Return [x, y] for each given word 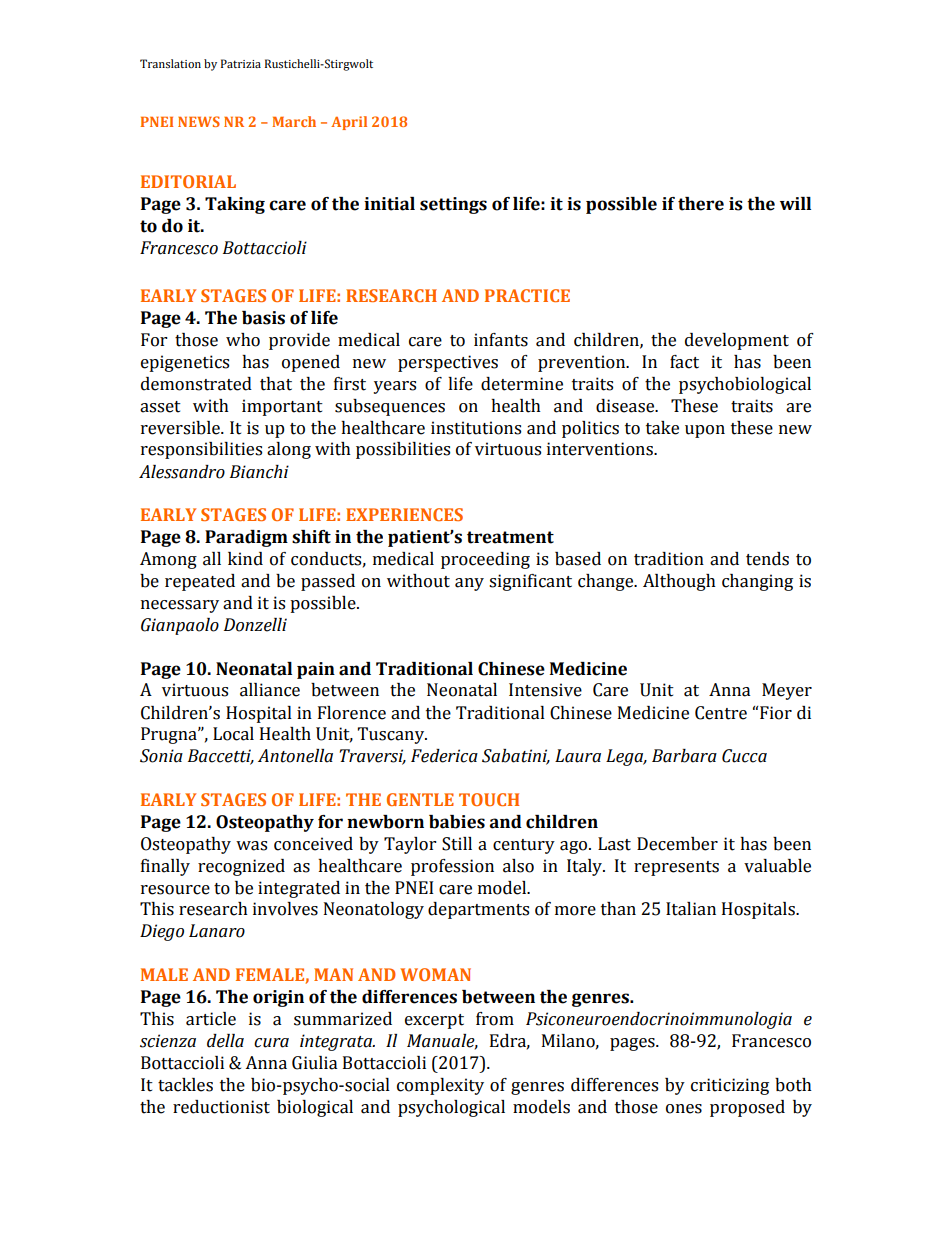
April [349, 123]
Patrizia [241, 63]
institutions [476, 428]
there [701, 204]
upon [705, 431]
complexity [440, 1086]
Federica [444, 756]
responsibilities [201, 450]
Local [233, 734]
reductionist [221, 1107]
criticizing [730, 1086]
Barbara [684, 756]
